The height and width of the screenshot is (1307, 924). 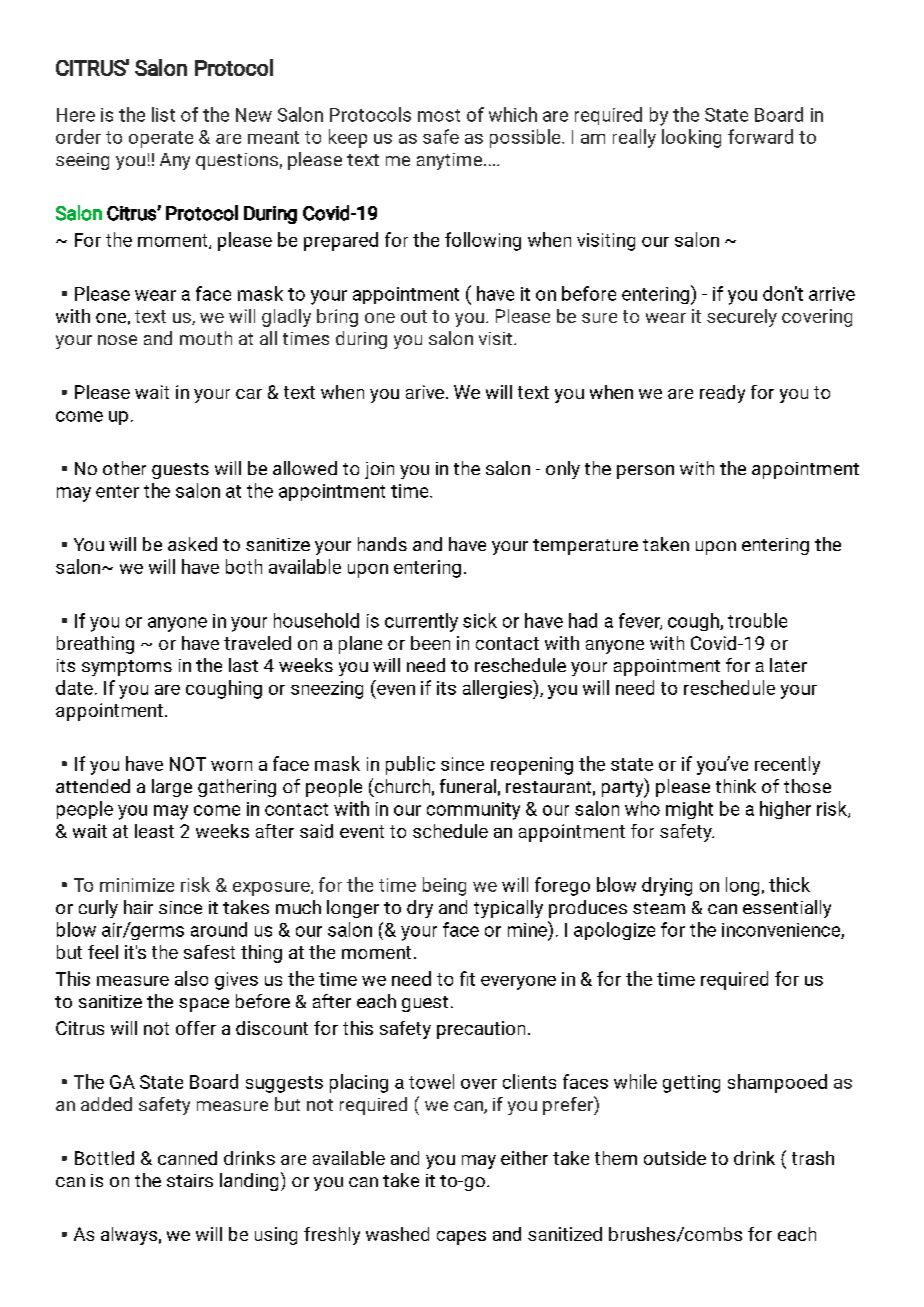 What do you see at coordinates (760, 136) in the screenshot?
I see `forward` at bounding box center [760, 136].
